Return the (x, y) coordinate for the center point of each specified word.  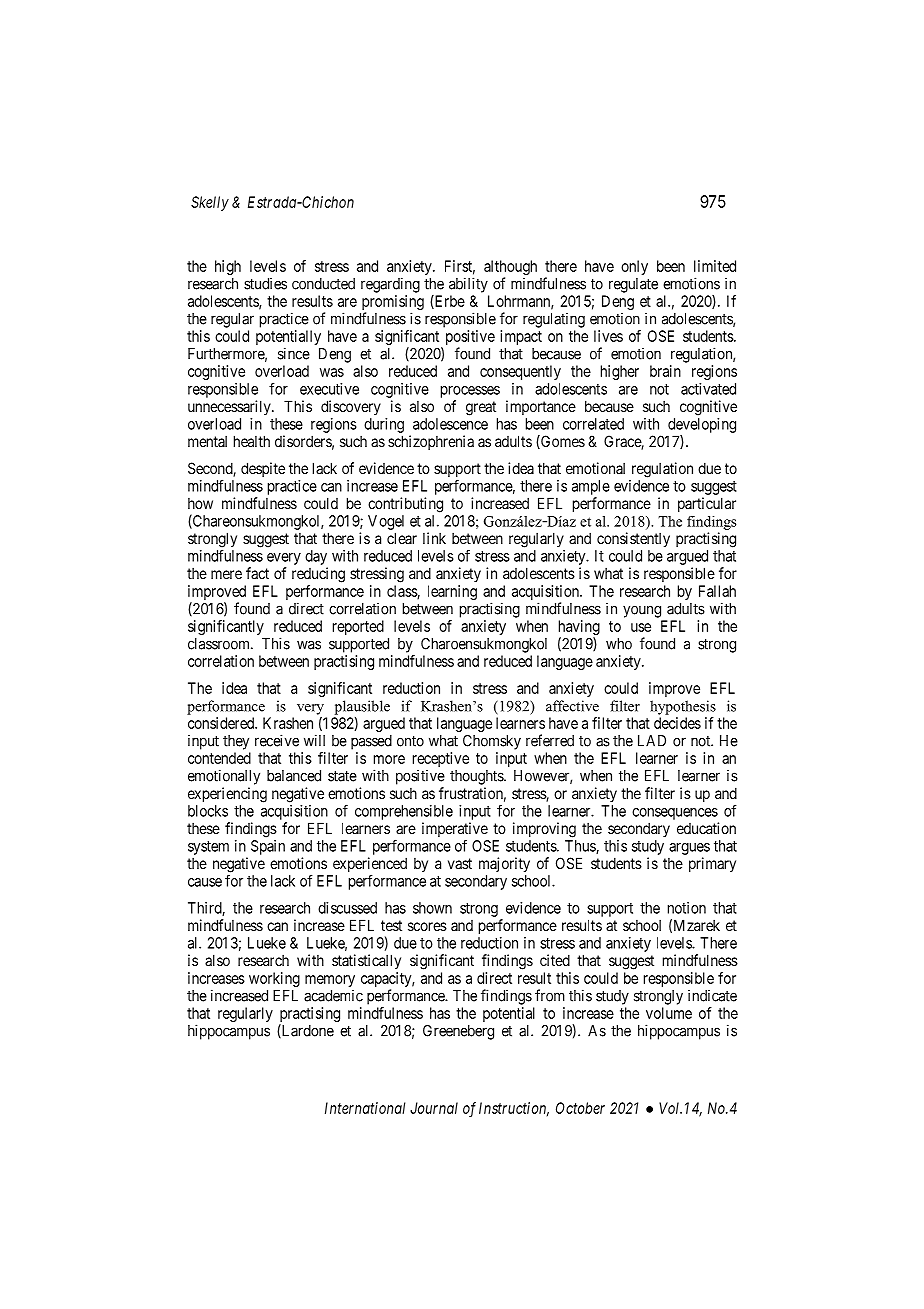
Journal (434, 1108)
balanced (294, 776)
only (634, 267)
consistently (633, 539)
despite (263, 469)
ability (468, 285)
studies (265, 283)
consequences (675, 814)
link (434, 538)
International (365, 1108)
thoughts (477, 777)
